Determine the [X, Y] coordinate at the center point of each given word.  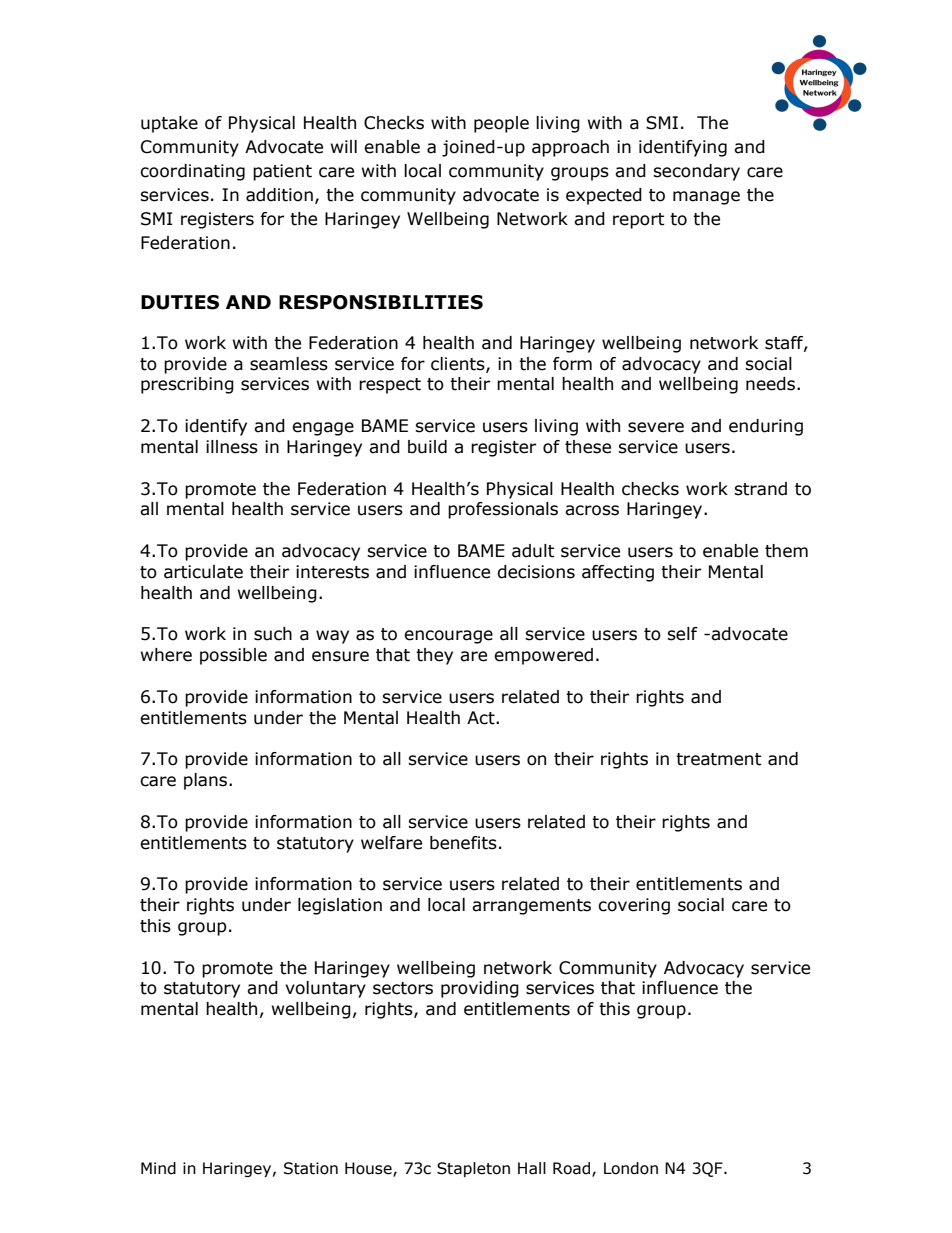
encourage [448, 637]
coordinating [192, 172]
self [682, 634]
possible [233, 656]
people [501, 124]
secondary [696, 172]
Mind [158, 1168]
